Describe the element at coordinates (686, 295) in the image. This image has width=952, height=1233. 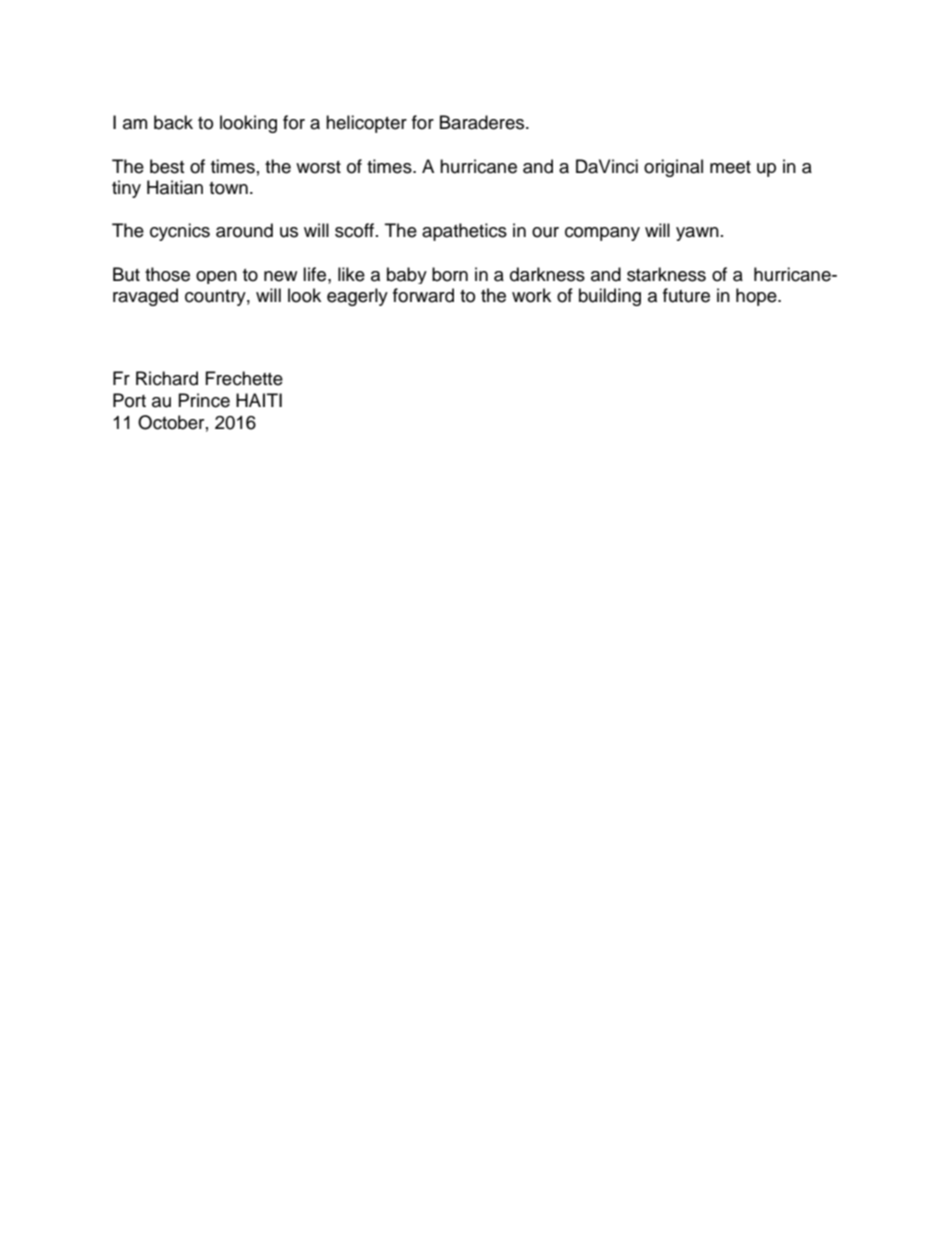
I see `future` at that location.
